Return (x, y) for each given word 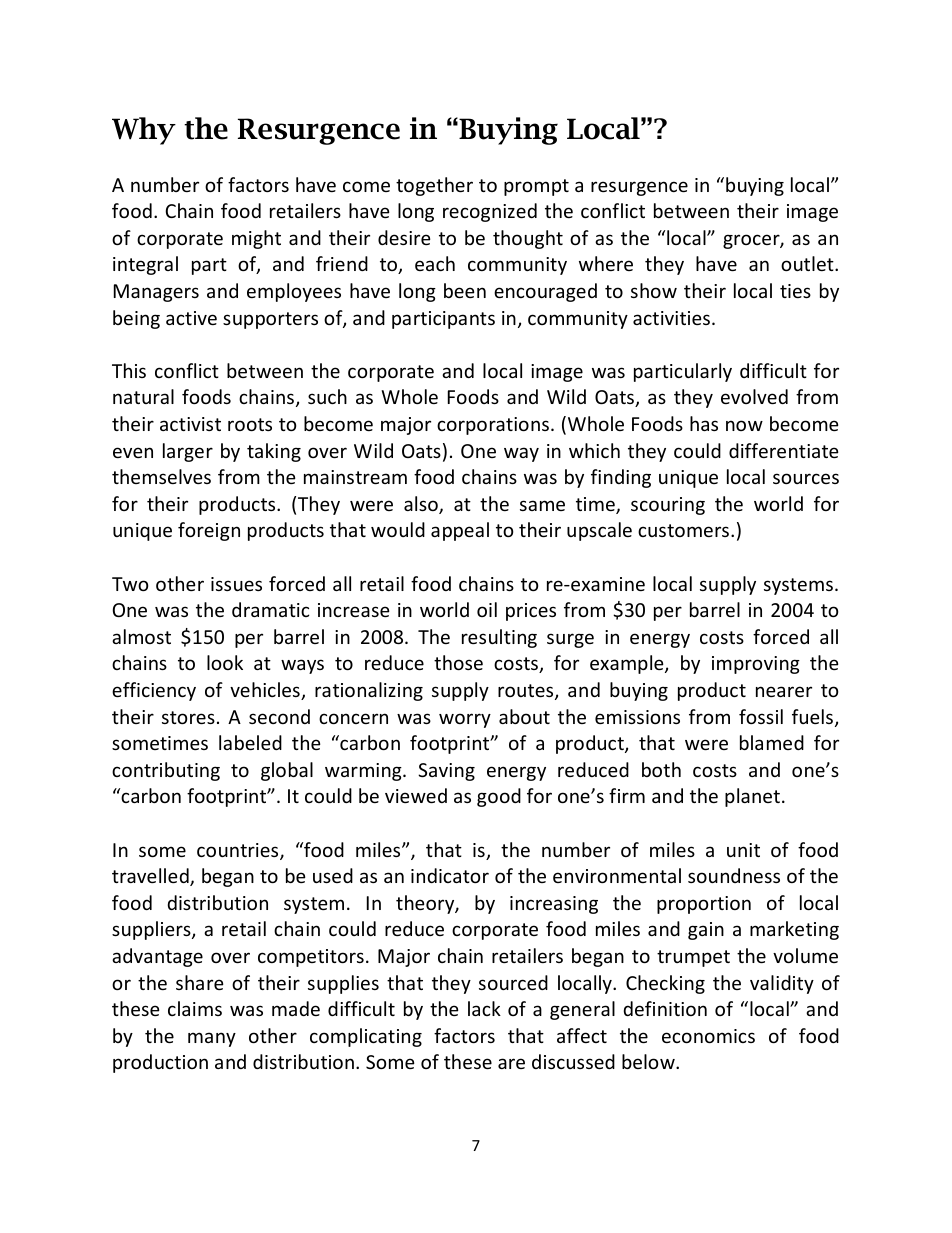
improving (756, 665)
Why (144, 131)
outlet (808, 263)
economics (708, 1036)
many (212, 1039)
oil (487, 609)
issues (236, 584)
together (434, 186)
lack (484, 1008)
